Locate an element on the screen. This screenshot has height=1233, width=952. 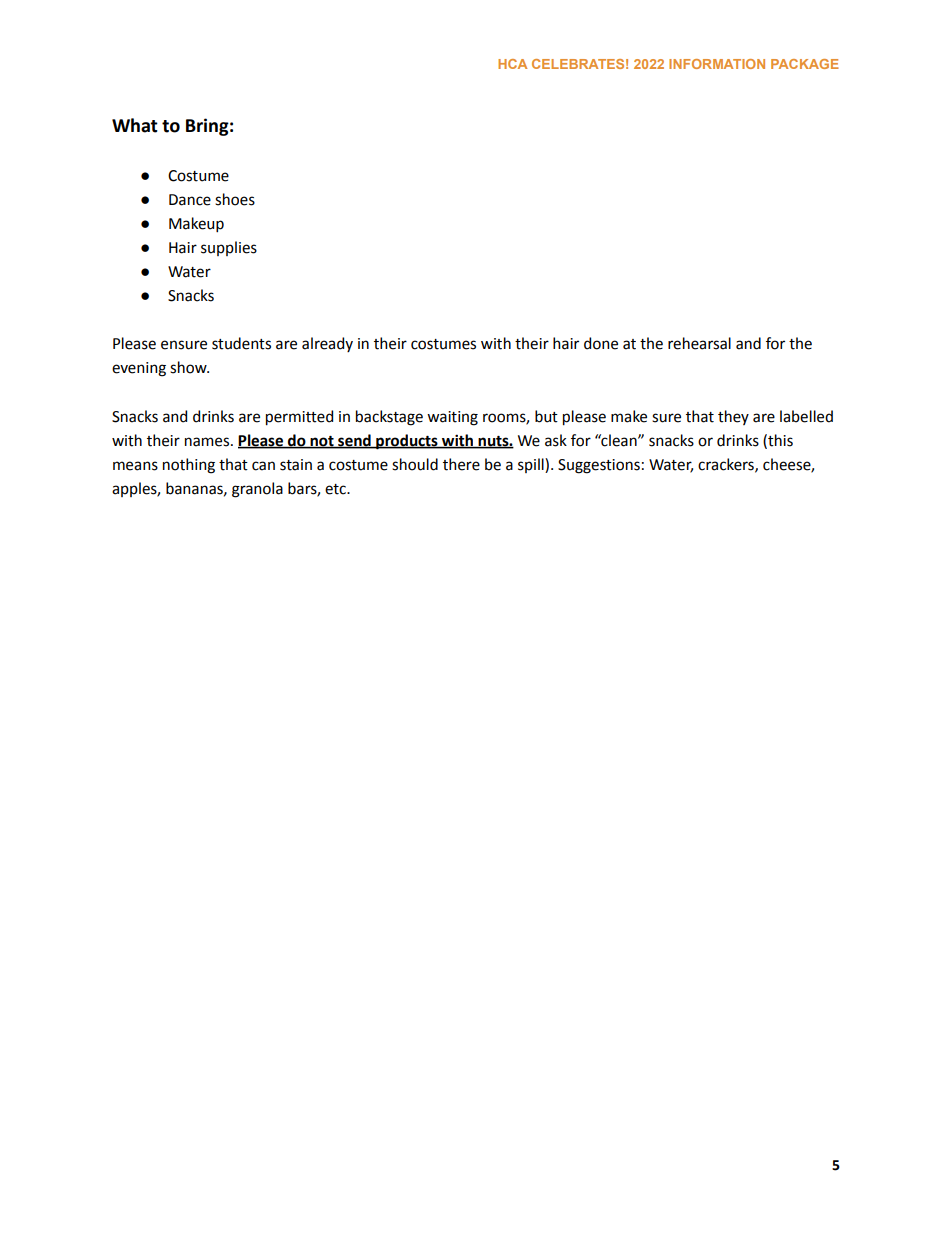
they is located at coordinates (733, 417).
